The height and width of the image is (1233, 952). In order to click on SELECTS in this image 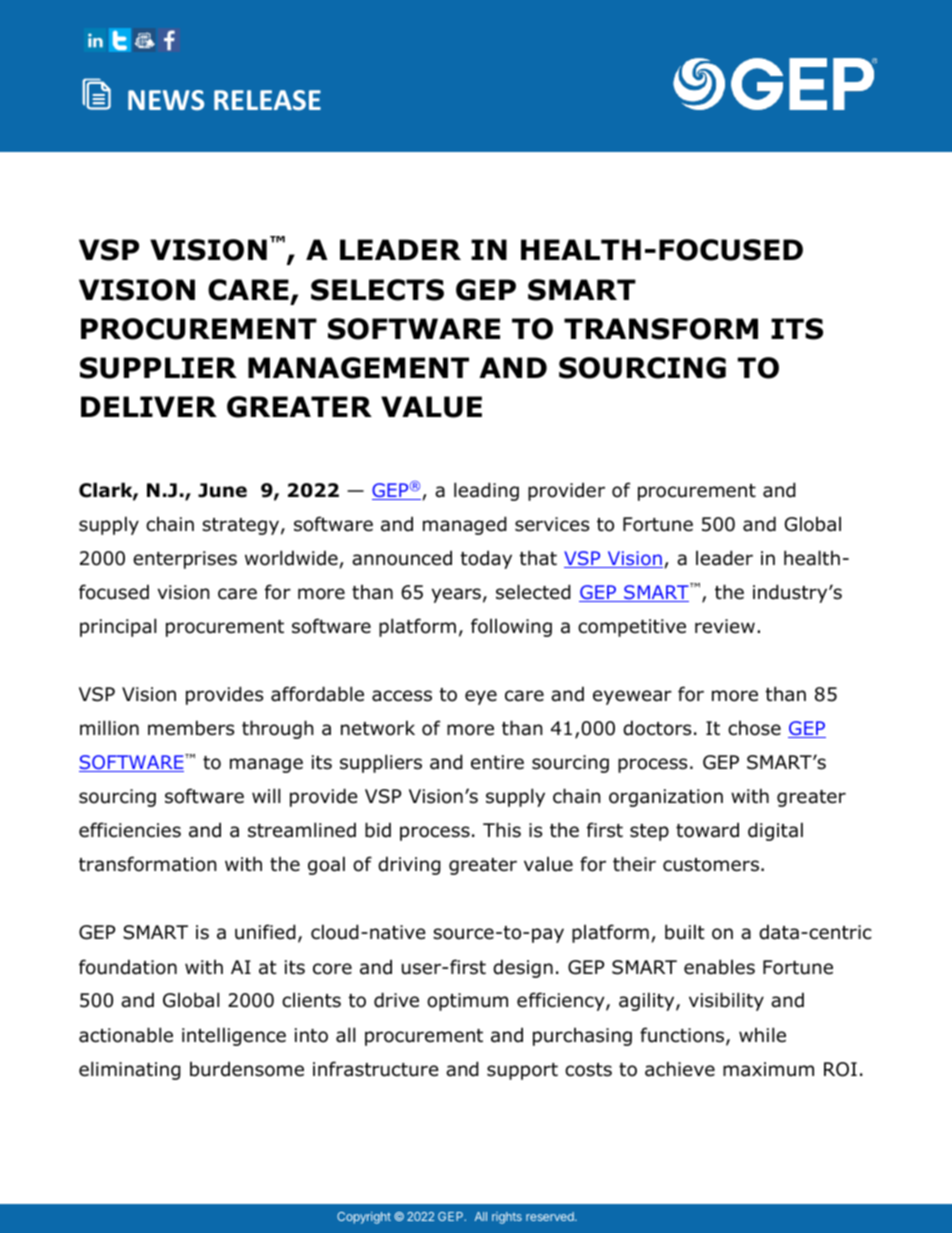, I will do `click(377, 290)`.
